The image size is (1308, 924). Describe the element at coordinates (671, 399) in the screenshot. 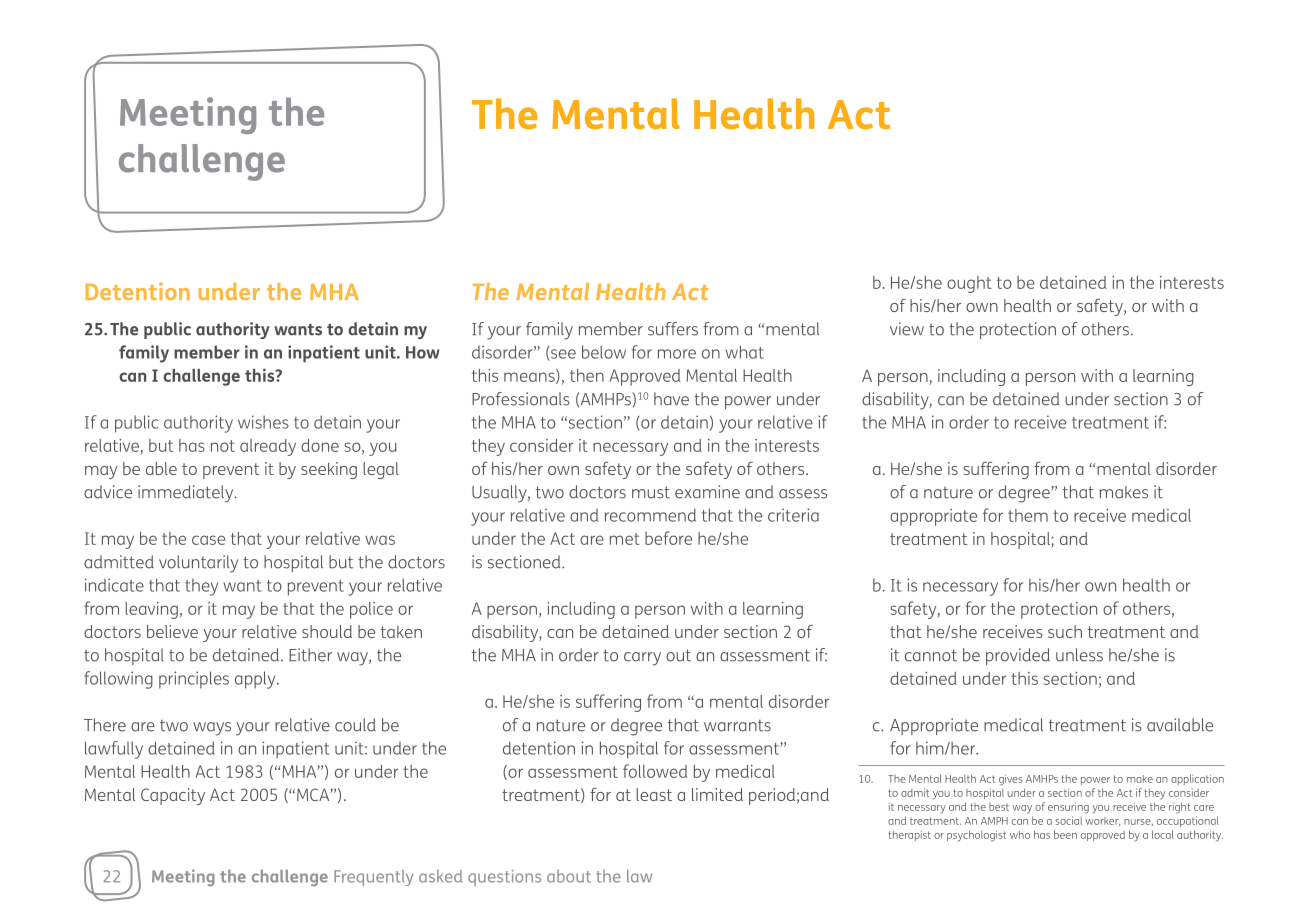

I see `have` at that location.
